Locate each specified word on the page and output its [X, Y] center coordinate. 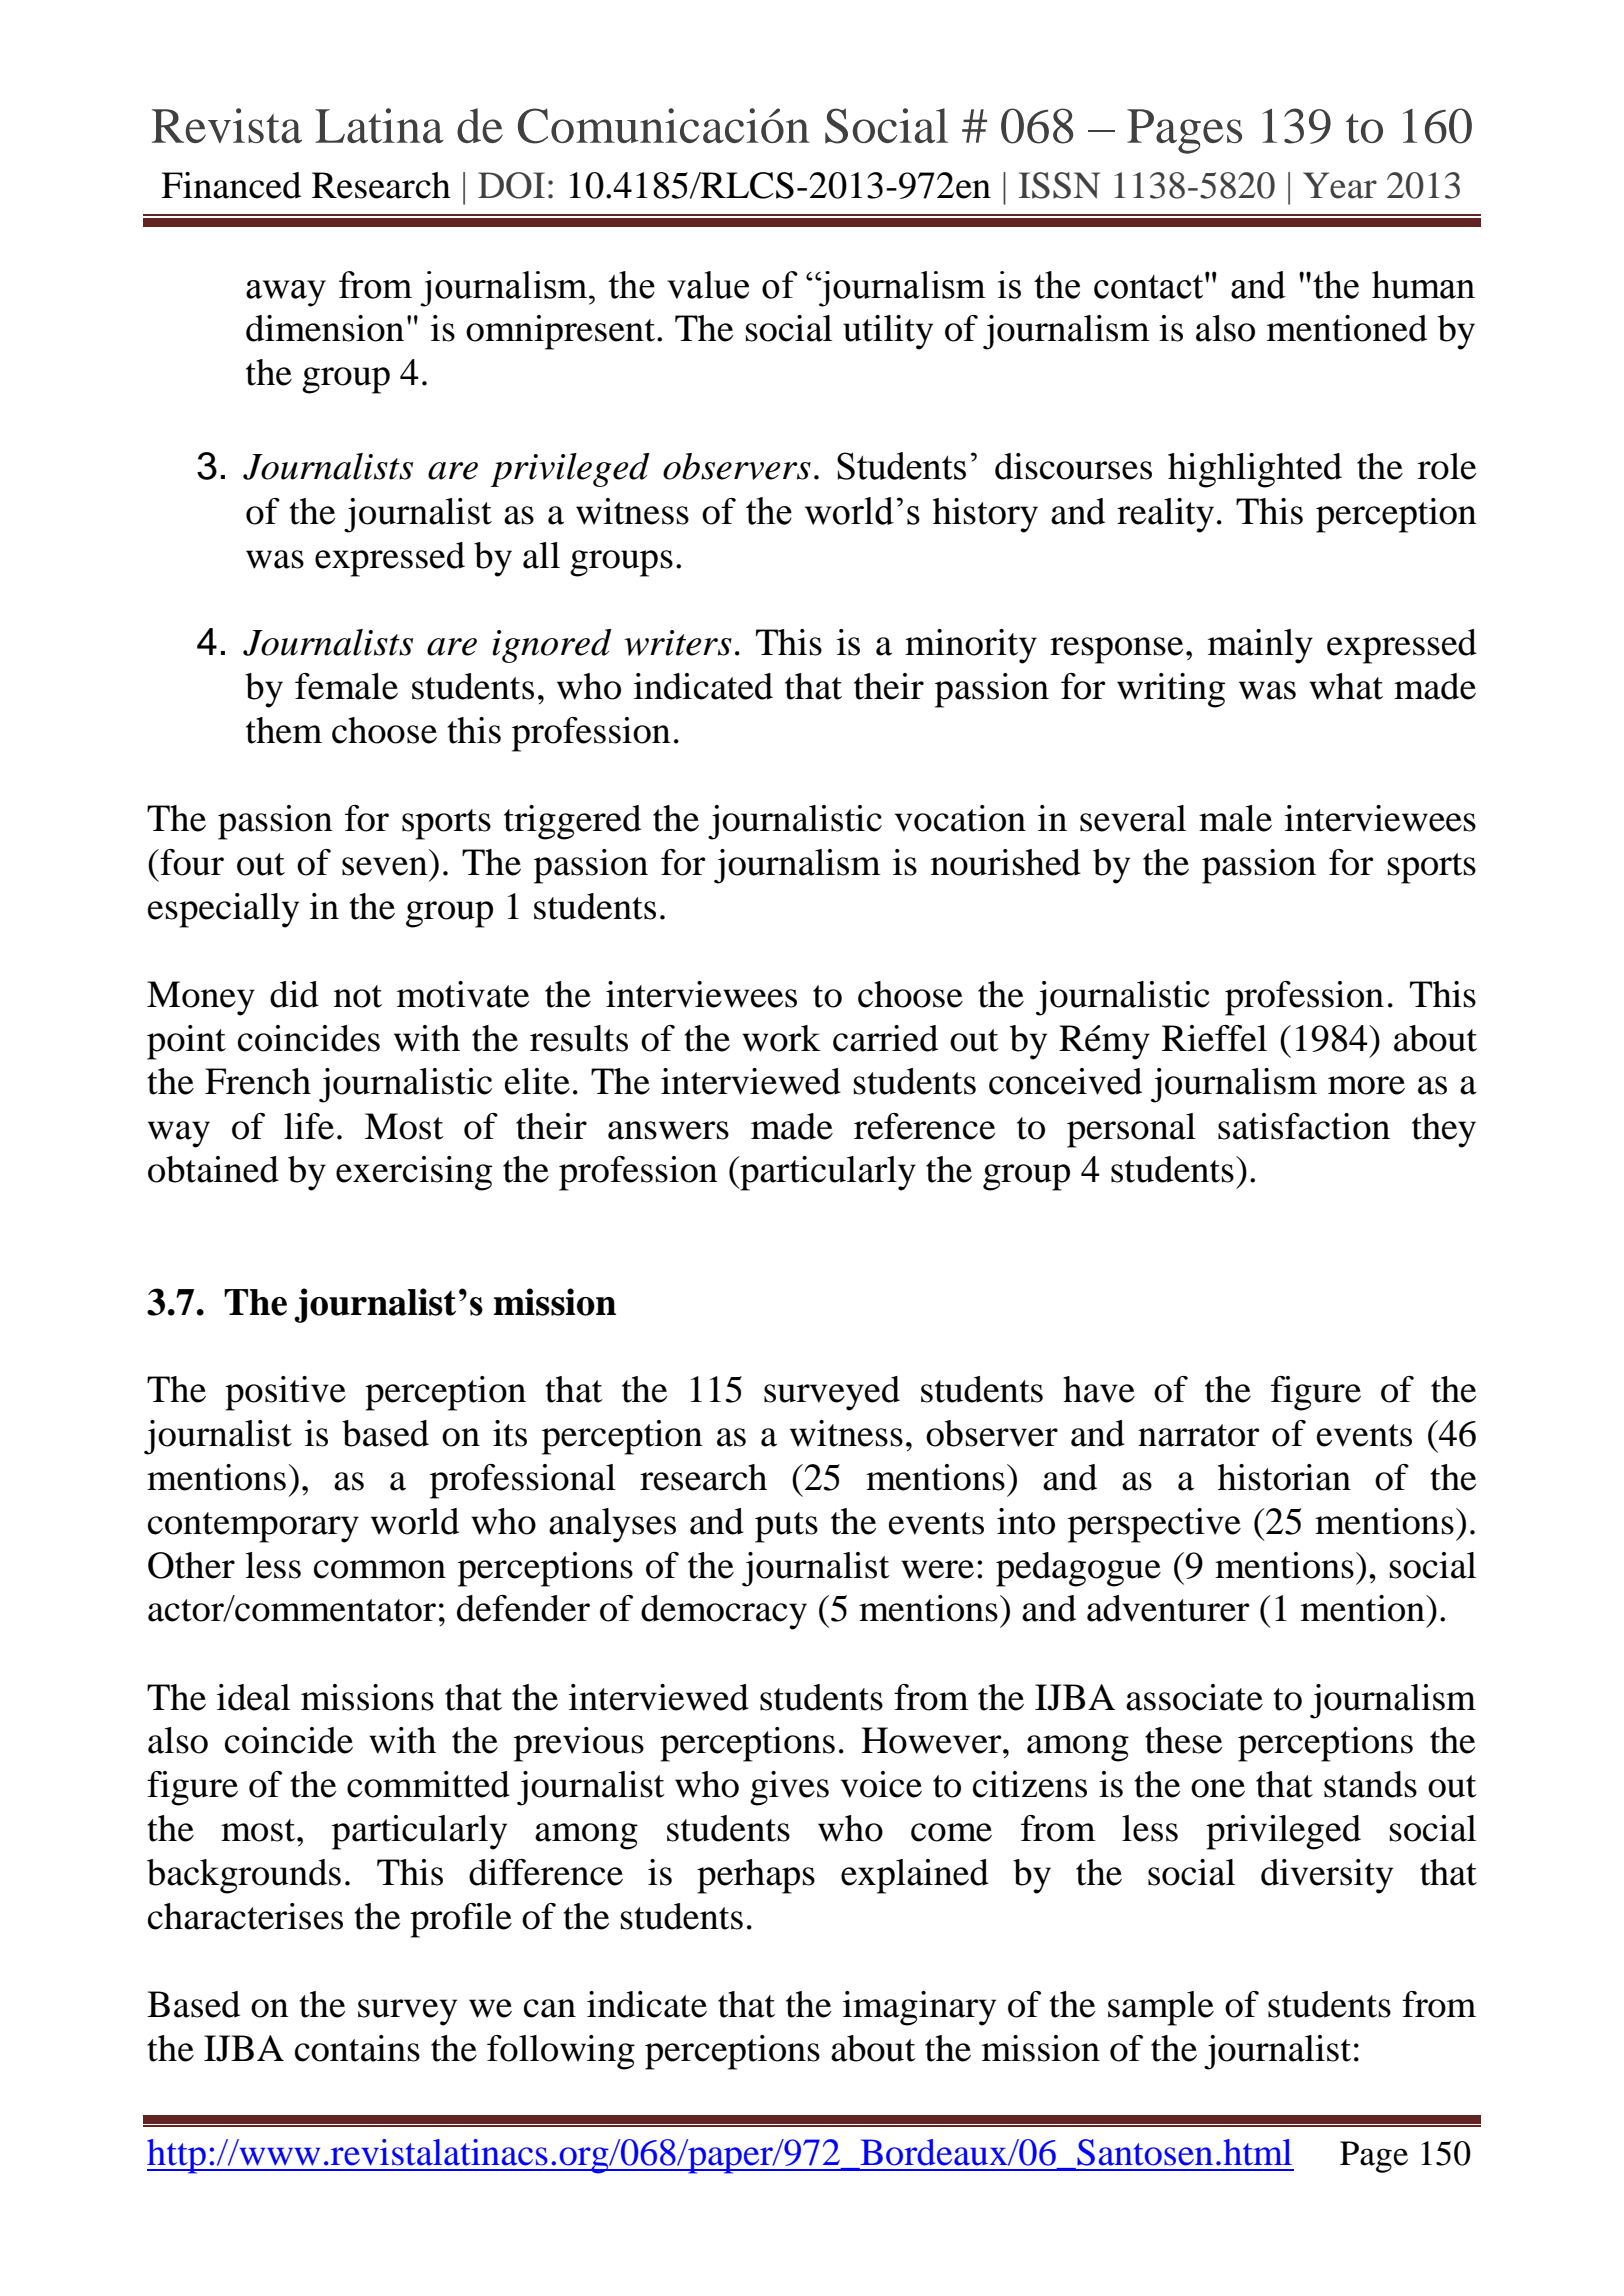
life [309, 1126]
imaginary [919, 2008]
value [708, 285]
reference [924, 1126]
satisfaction [1304, 1126]
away [286, 293]
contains [357, 2048]
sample [1161, 2008]
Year [1340, 185]
